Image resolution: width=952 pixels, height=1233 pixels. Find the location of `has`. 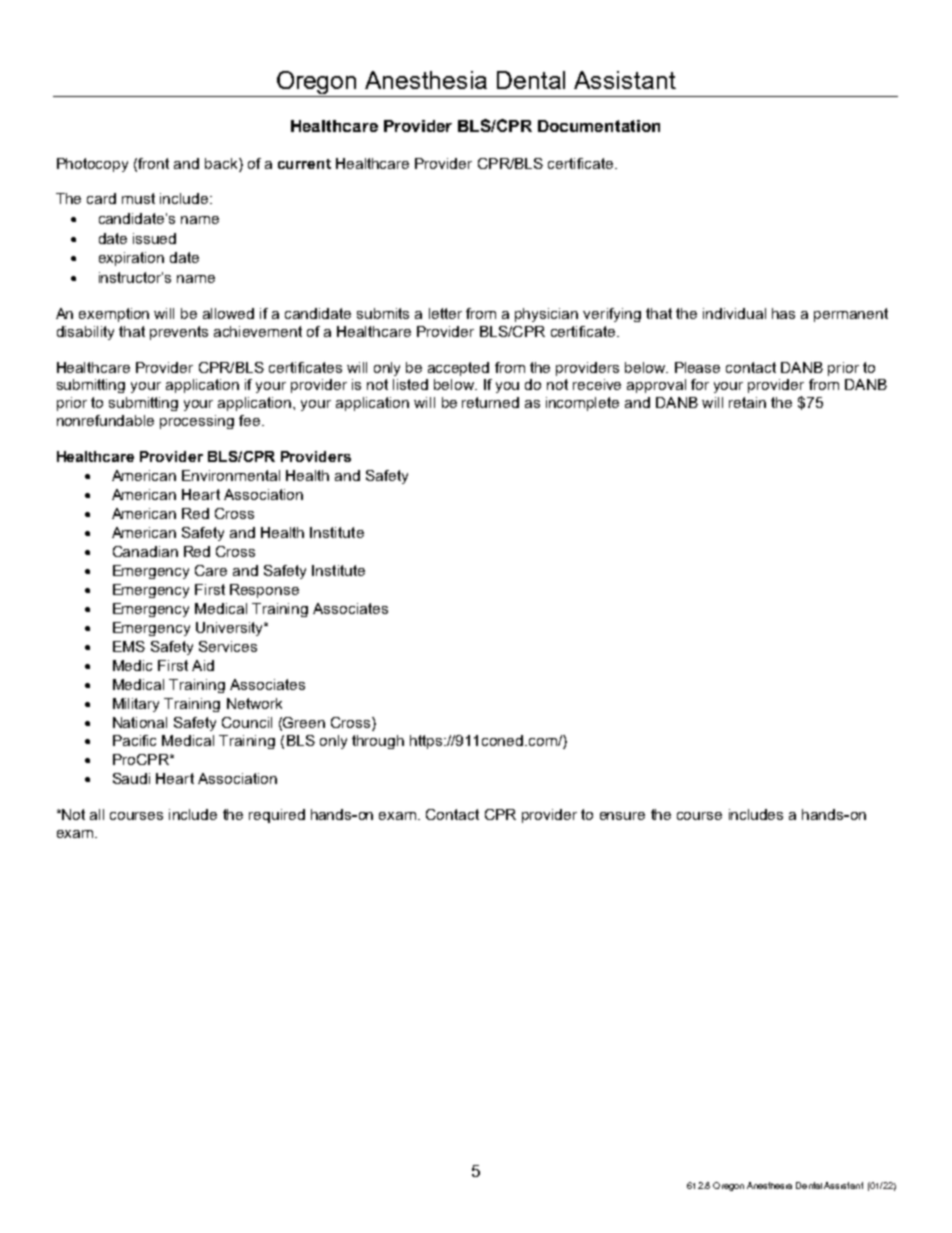

has is located at coordinates (783, 313).
